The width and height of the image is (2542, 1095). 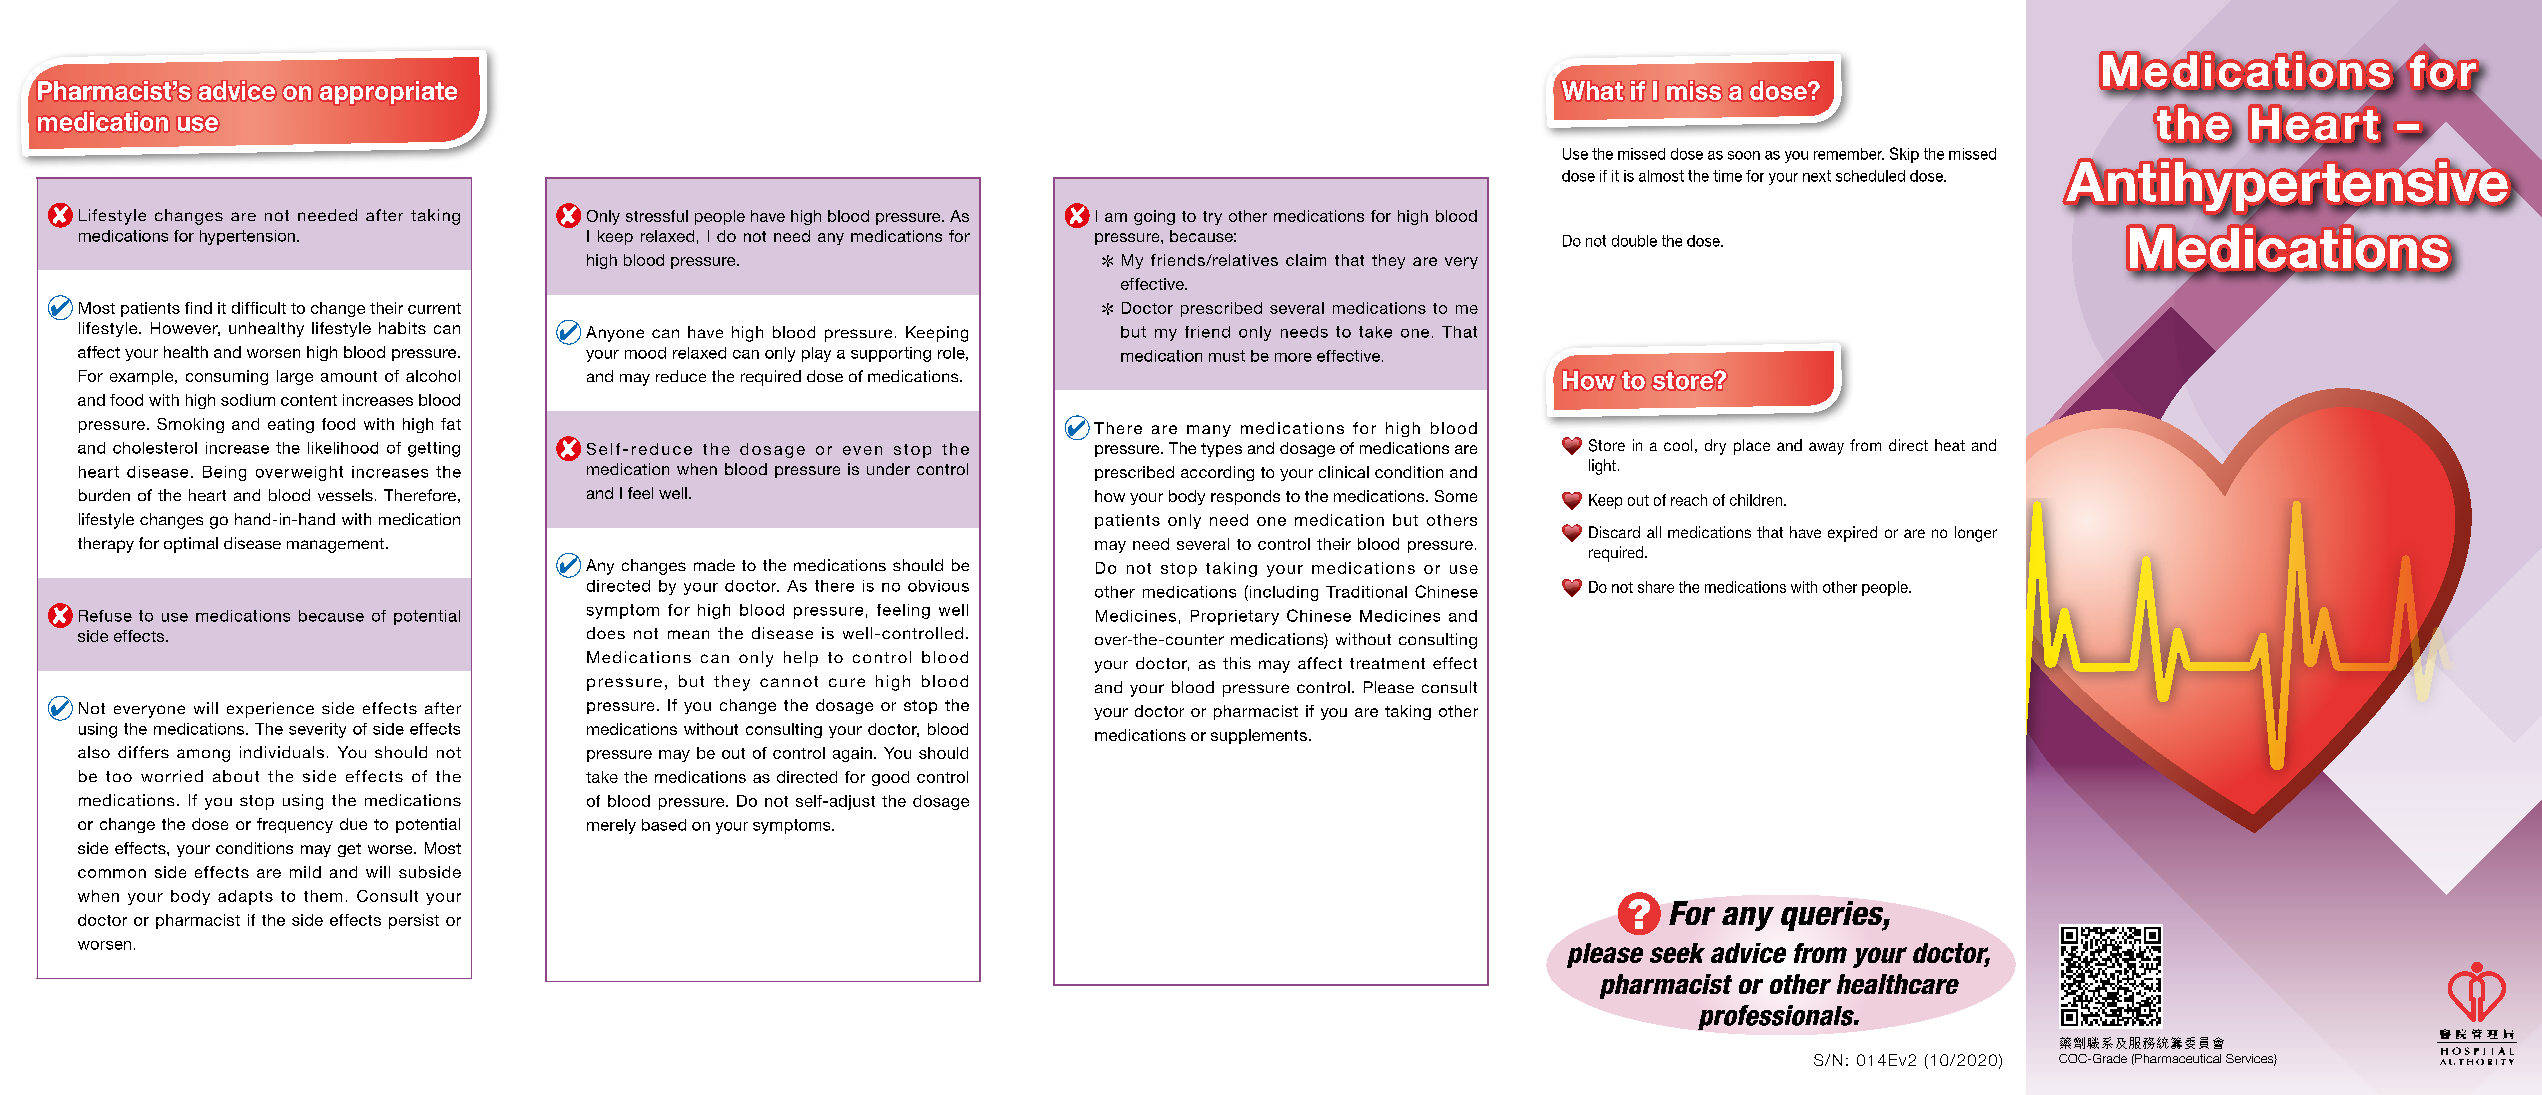 I want to click on responds, so click(x=1245, y=497).
